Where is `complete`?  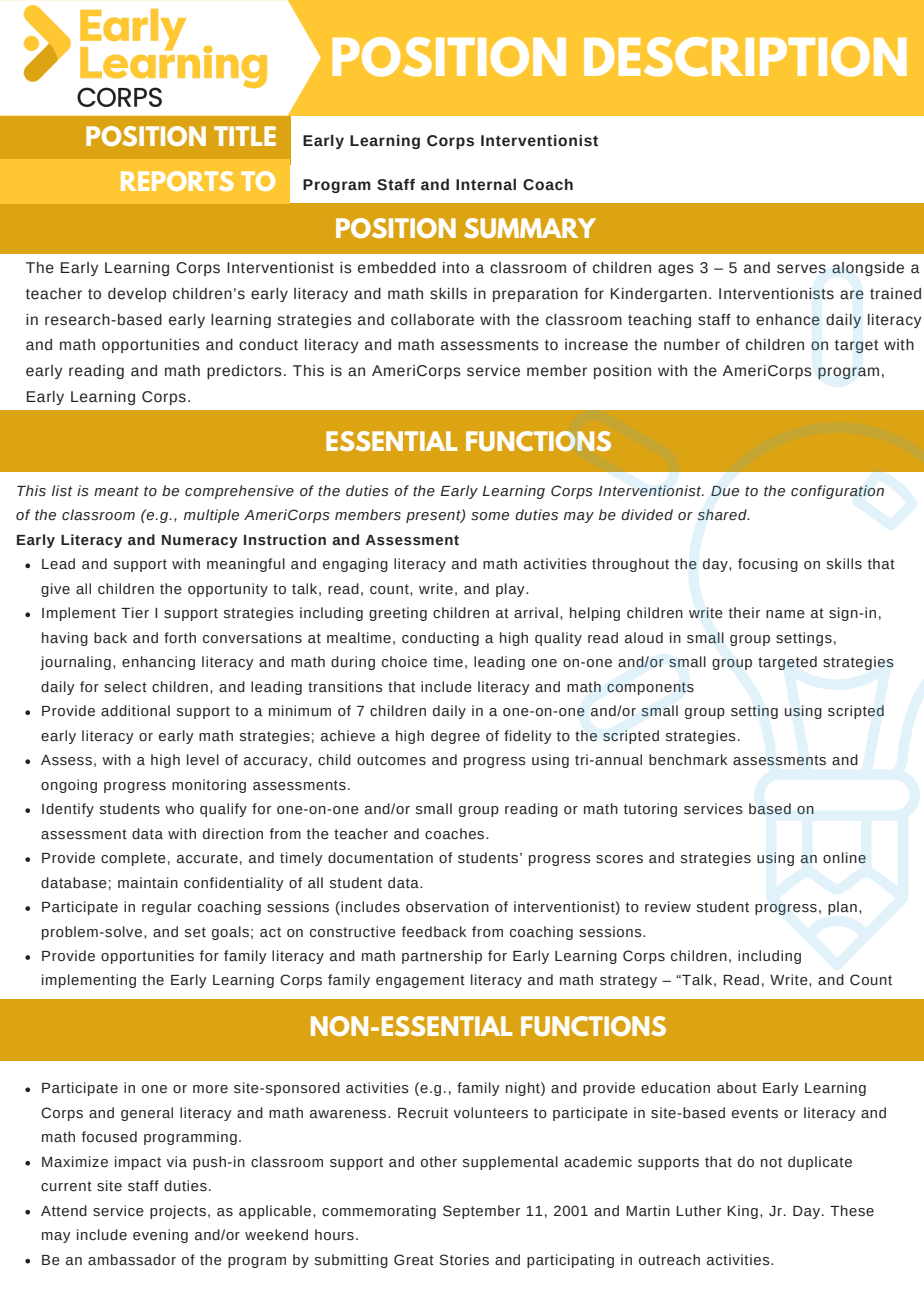
complete is located at coordinates (133, 859).
